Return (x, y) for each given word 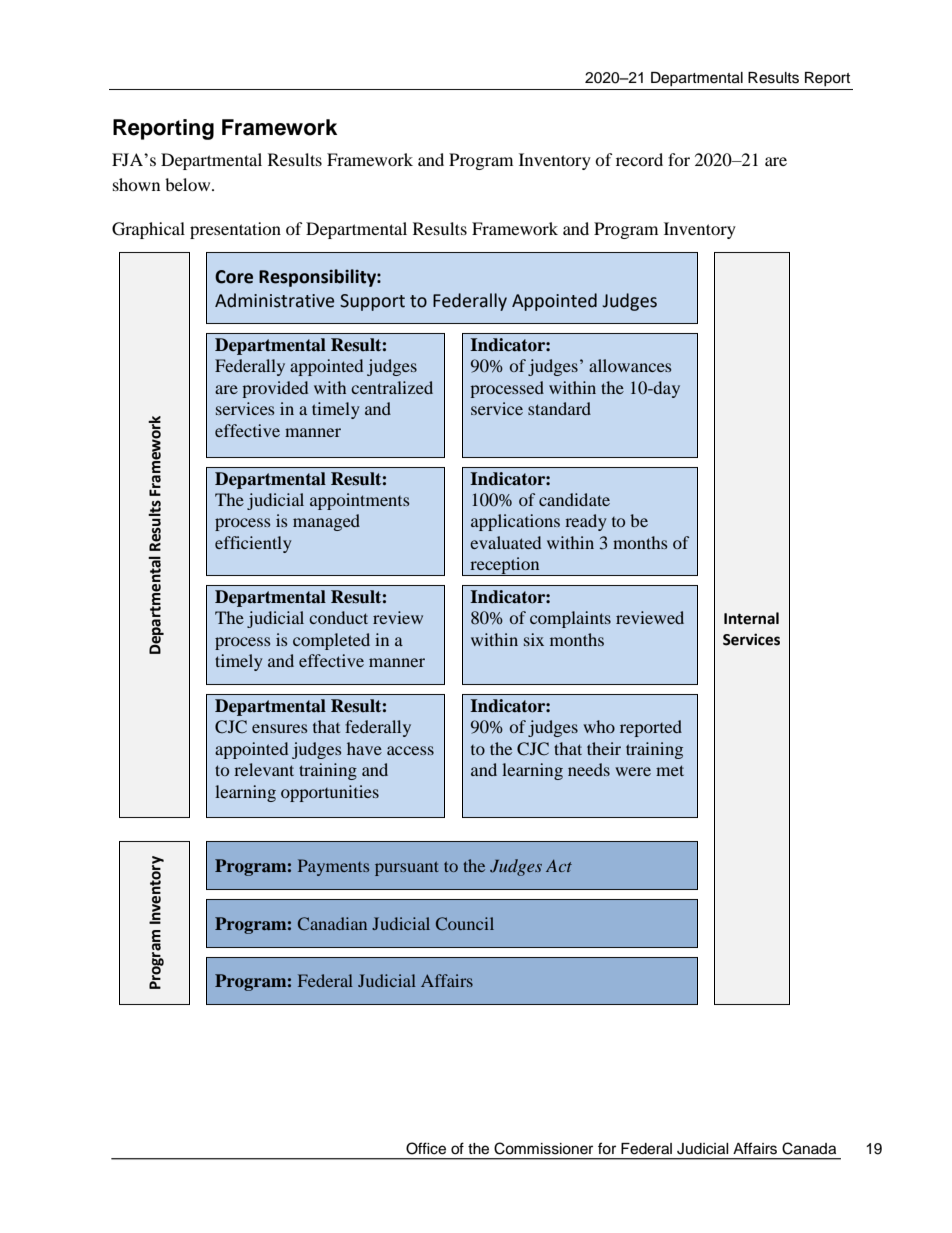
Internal (751, 618)
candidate (574, 499)
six (534, 639)
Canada (809, 1148)
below (189, 184)
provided (275, 389)
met (670, 770)
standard (559, 408)
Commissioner (543, 1148)
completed (331, 641)
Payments (333, 867)
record (639, 159)
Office (426, 1148)
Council (465, 923)
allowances (630, 365)
